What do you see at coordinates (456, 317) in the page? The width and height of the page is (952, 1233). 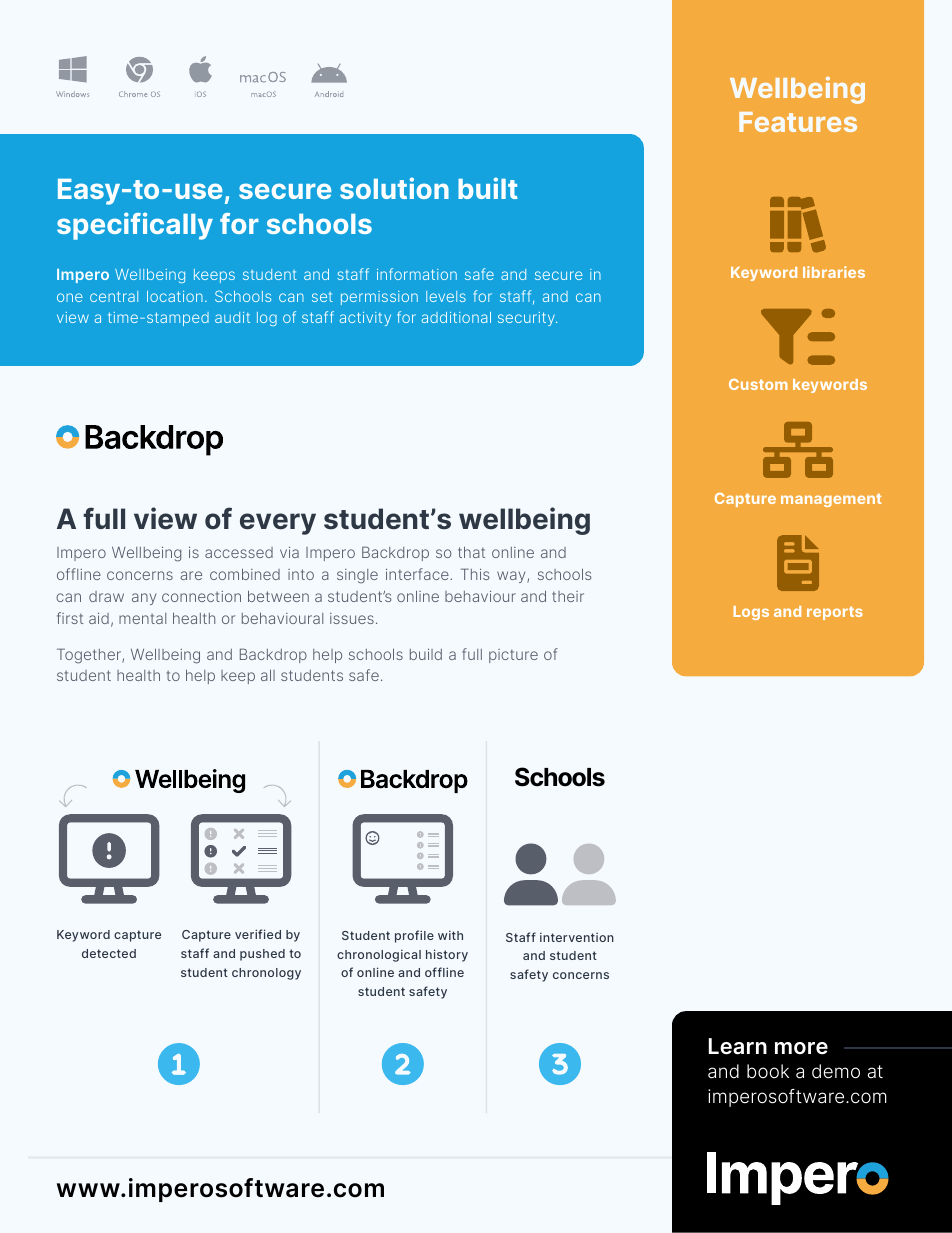 I see `additional` at bounding box center [456, 317].
